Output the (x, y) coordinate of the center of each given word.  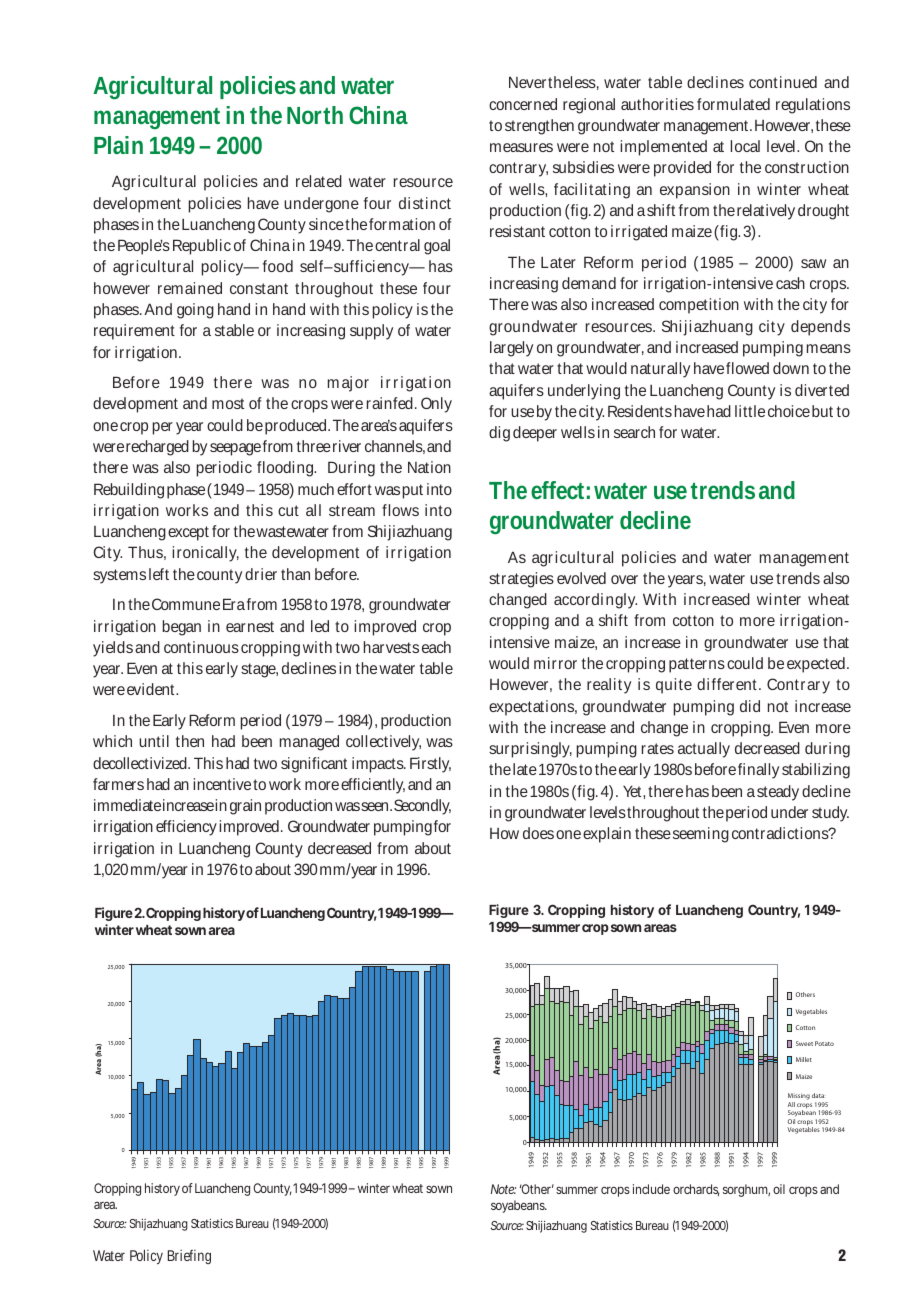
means (829, 348)
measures (521, 147)
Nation (429, 467)
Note (503, 1189)
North (315, 115)
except (190, 533)
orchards (696, 1190)
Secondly (422, 807)
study (830, 814)
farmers (118, 784)
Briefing (189, 1257)
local (745, 146)
